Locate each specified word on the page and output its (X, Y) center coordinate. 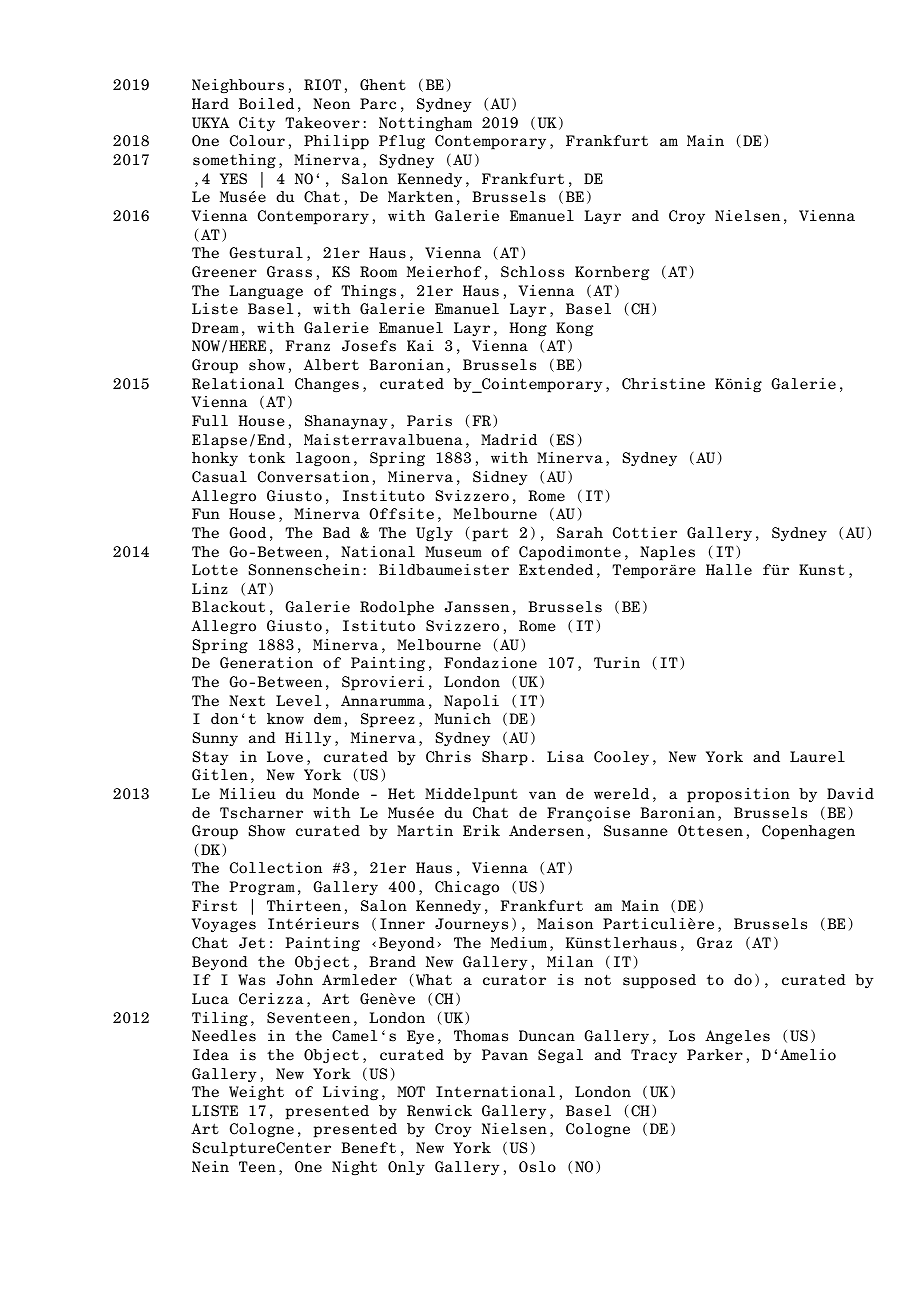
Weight (256, 1093)
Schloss (532, 272)
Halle (729, 570)
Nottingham (425, 124)
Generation (266, 663)
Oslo (537, 1167)
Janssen (476, 607)
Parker (715, 1055)
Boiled (266, 104)
